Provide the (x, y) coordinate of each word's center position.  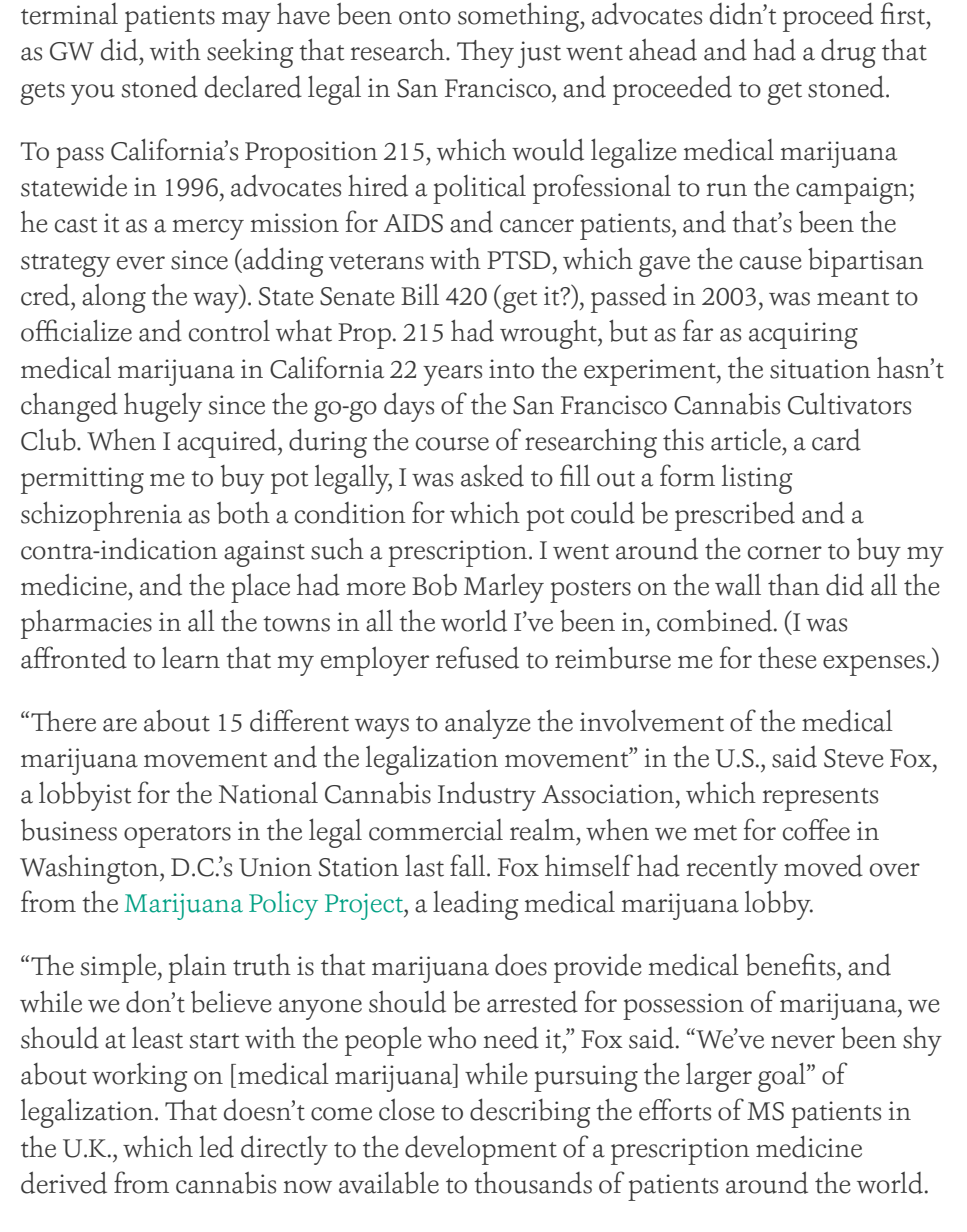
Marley (504, 588)
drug (848, 53)
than (794, 585)
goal (783, 1077)
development (481, 1150)
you (93, 94)
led (216, 1147)
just (539, 54)
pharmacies (86, 624)
